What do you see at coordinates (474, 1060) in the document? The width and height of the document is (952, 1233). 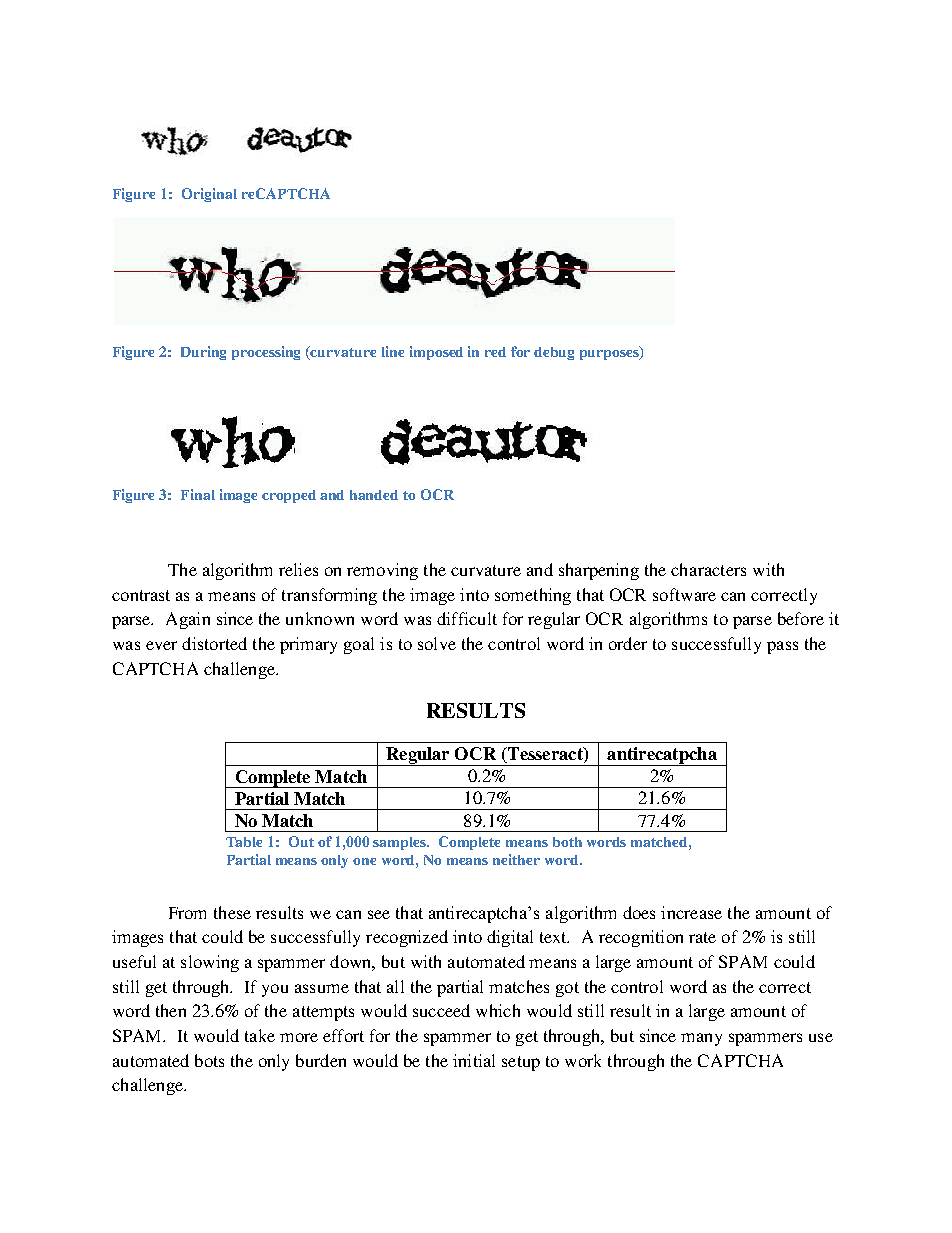 I see `initial` at bounding box center [474, 1060].
